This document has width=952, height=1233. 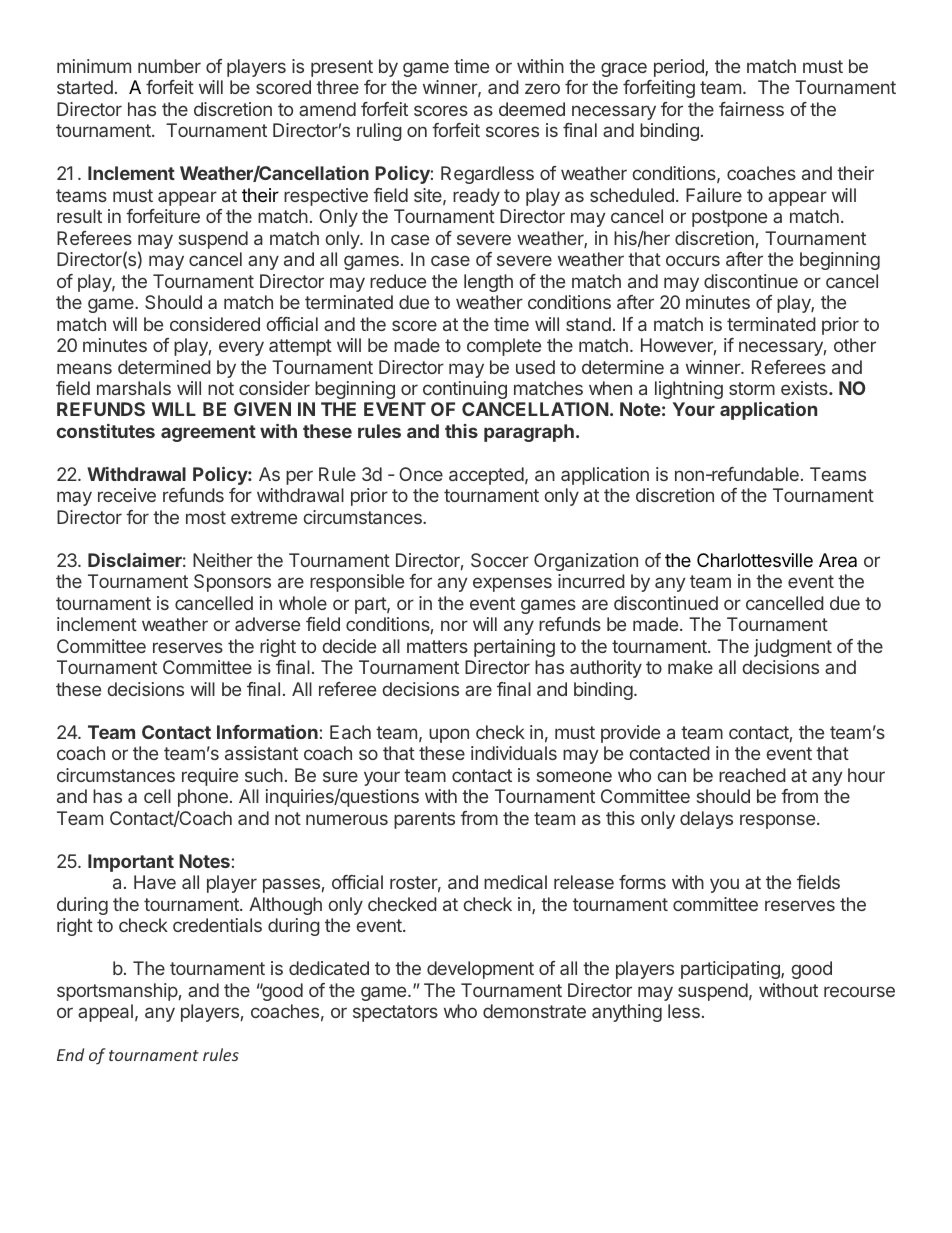 What do you see at coordinates (793, 648) in the document?
I see `judgment` at bounding box center [793, 648].
